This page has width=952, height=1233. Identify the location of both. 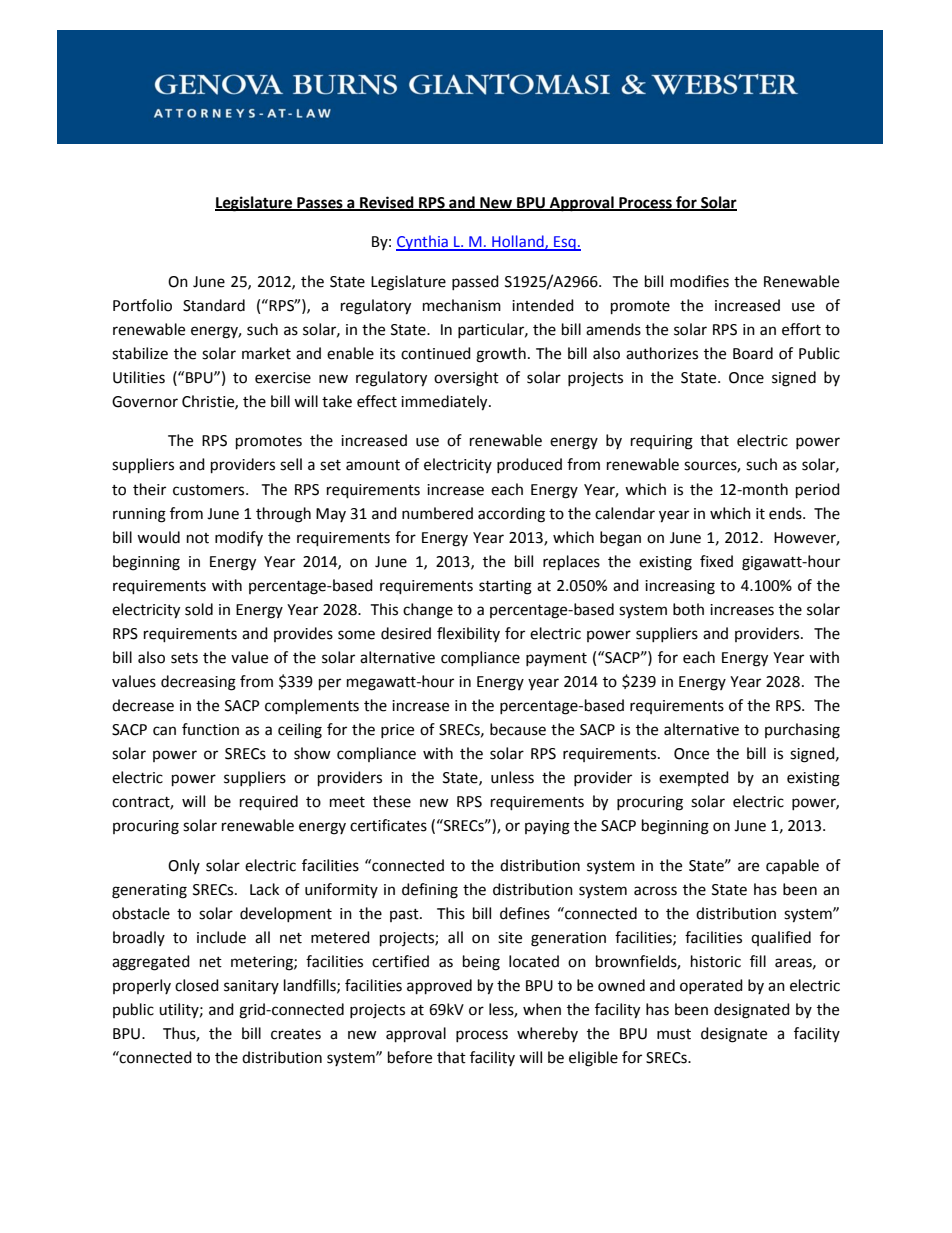
(688, 609).
